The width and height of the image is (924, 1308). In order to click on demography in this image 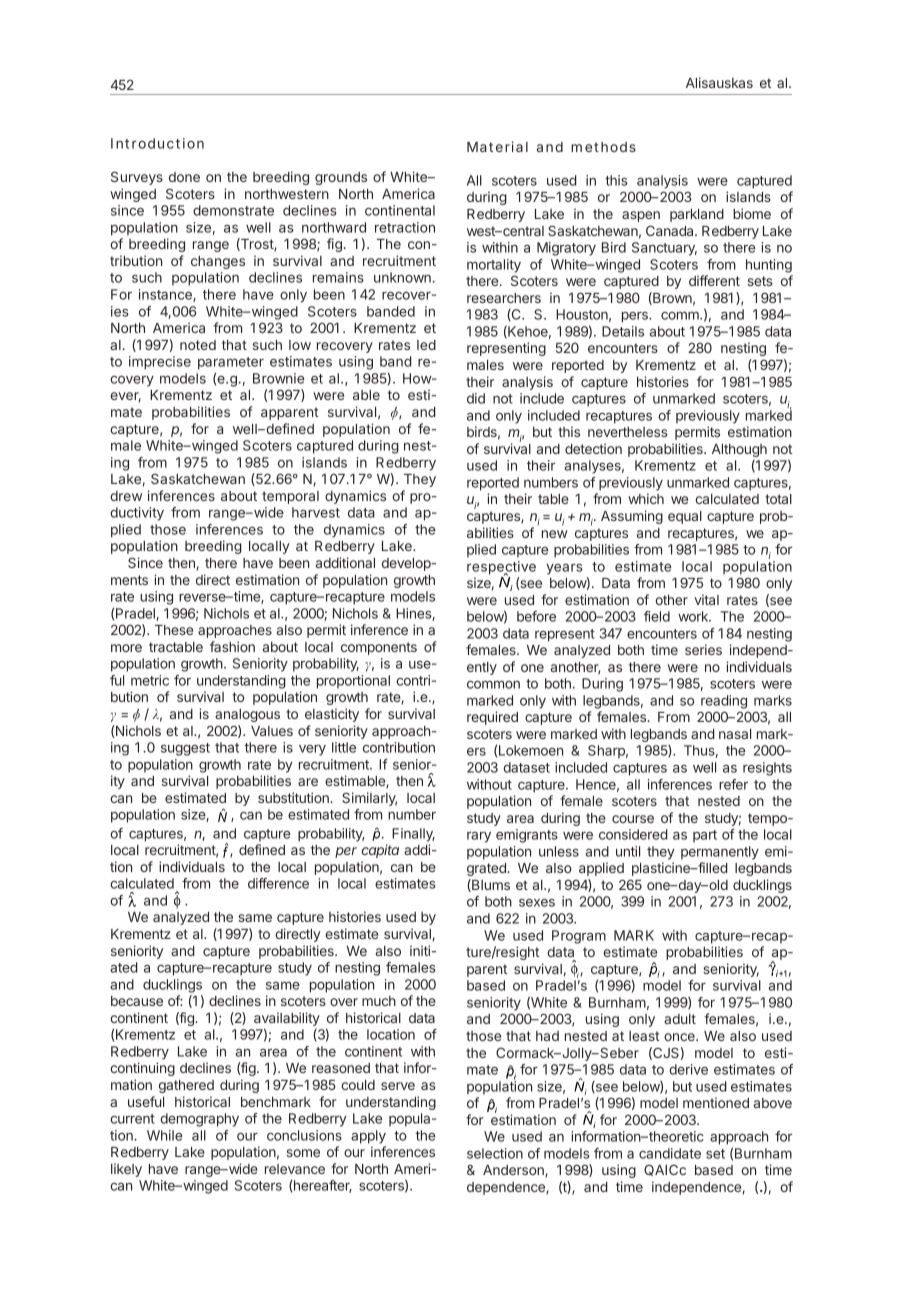, I will do `click(199, 1120)`.
